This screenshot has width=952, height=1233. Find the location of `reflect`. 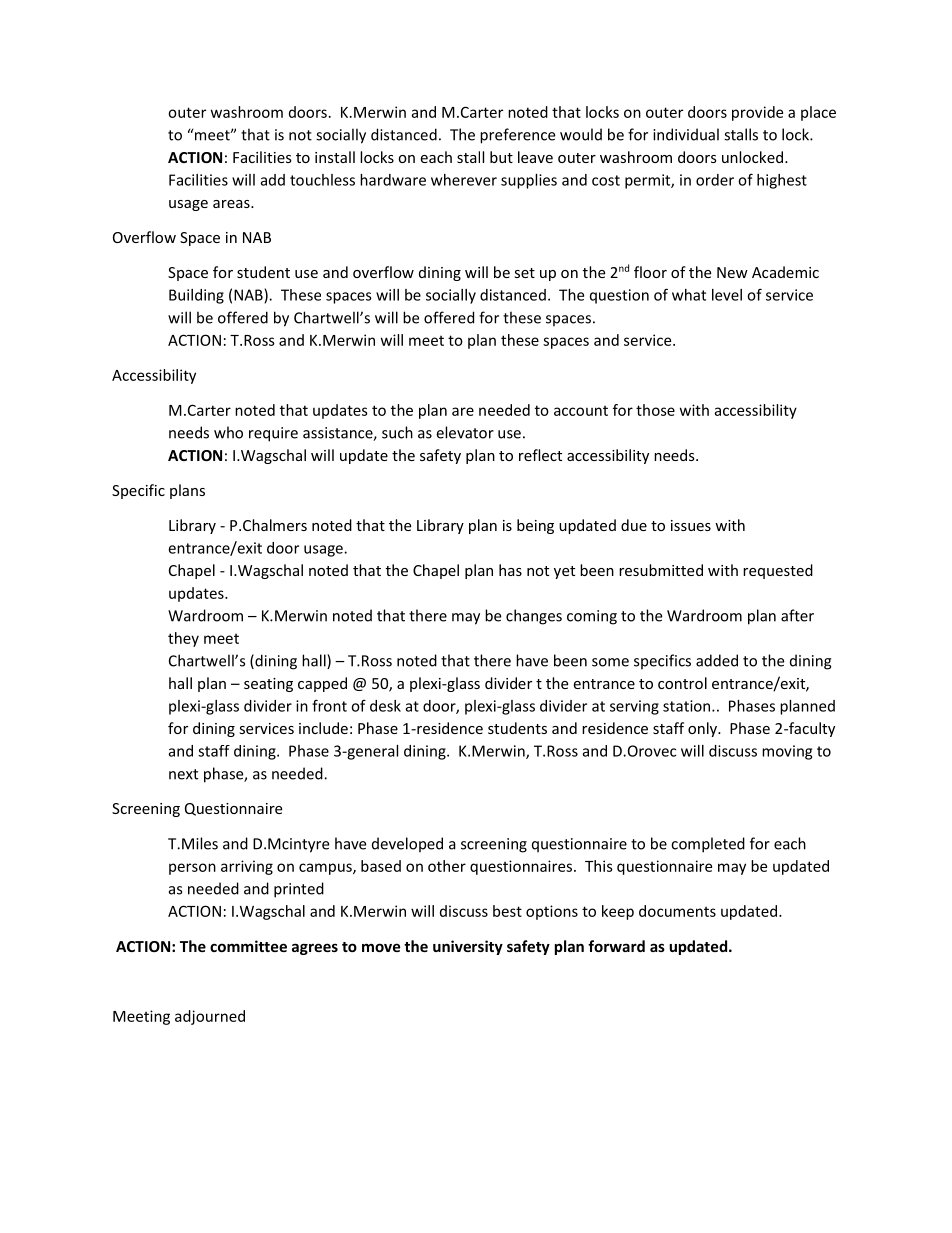

reflect is located at coordinates (540, 455).
